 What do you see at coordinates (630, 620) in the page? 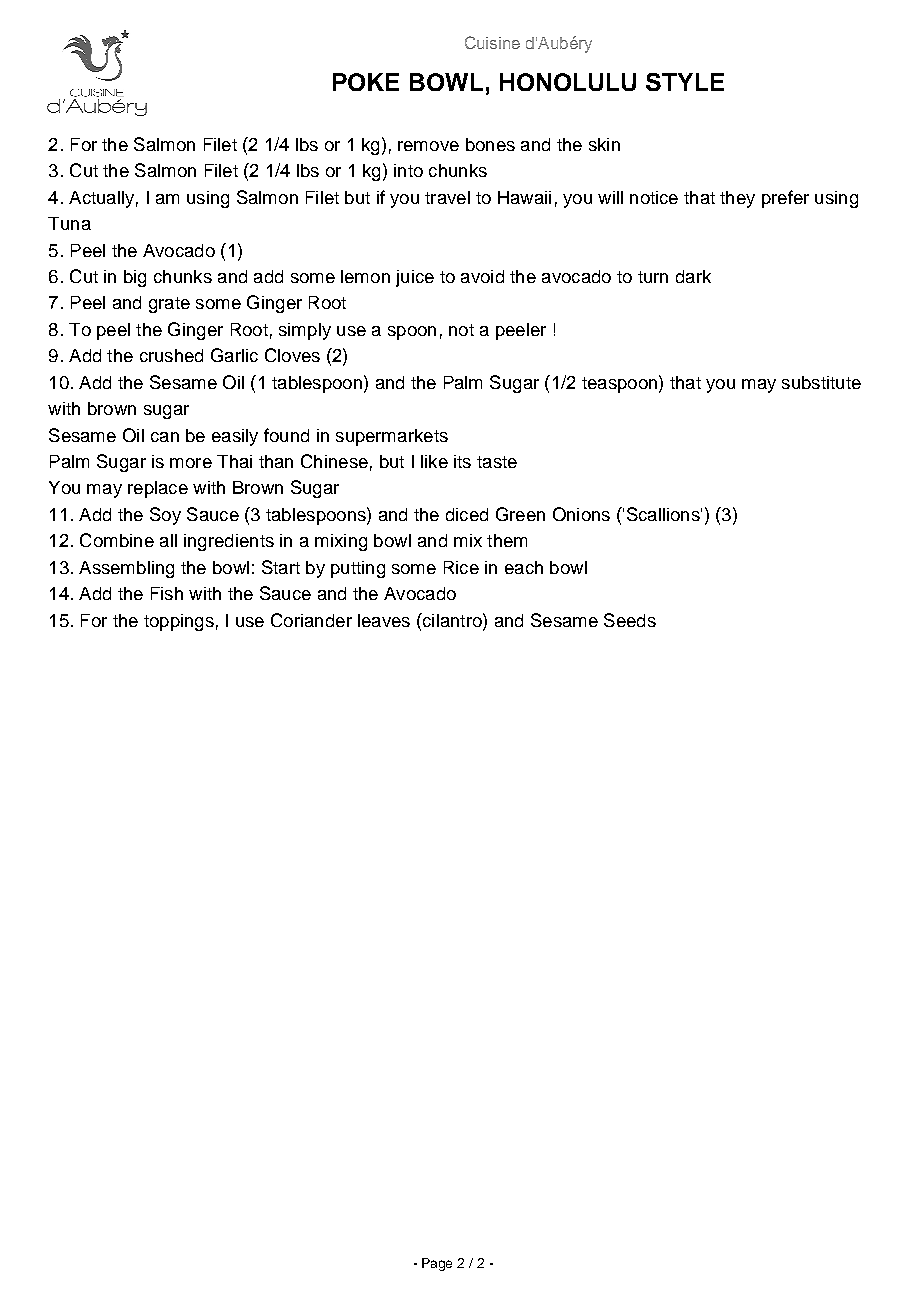
I see `Seeds` at bounding box center [630, 620].
